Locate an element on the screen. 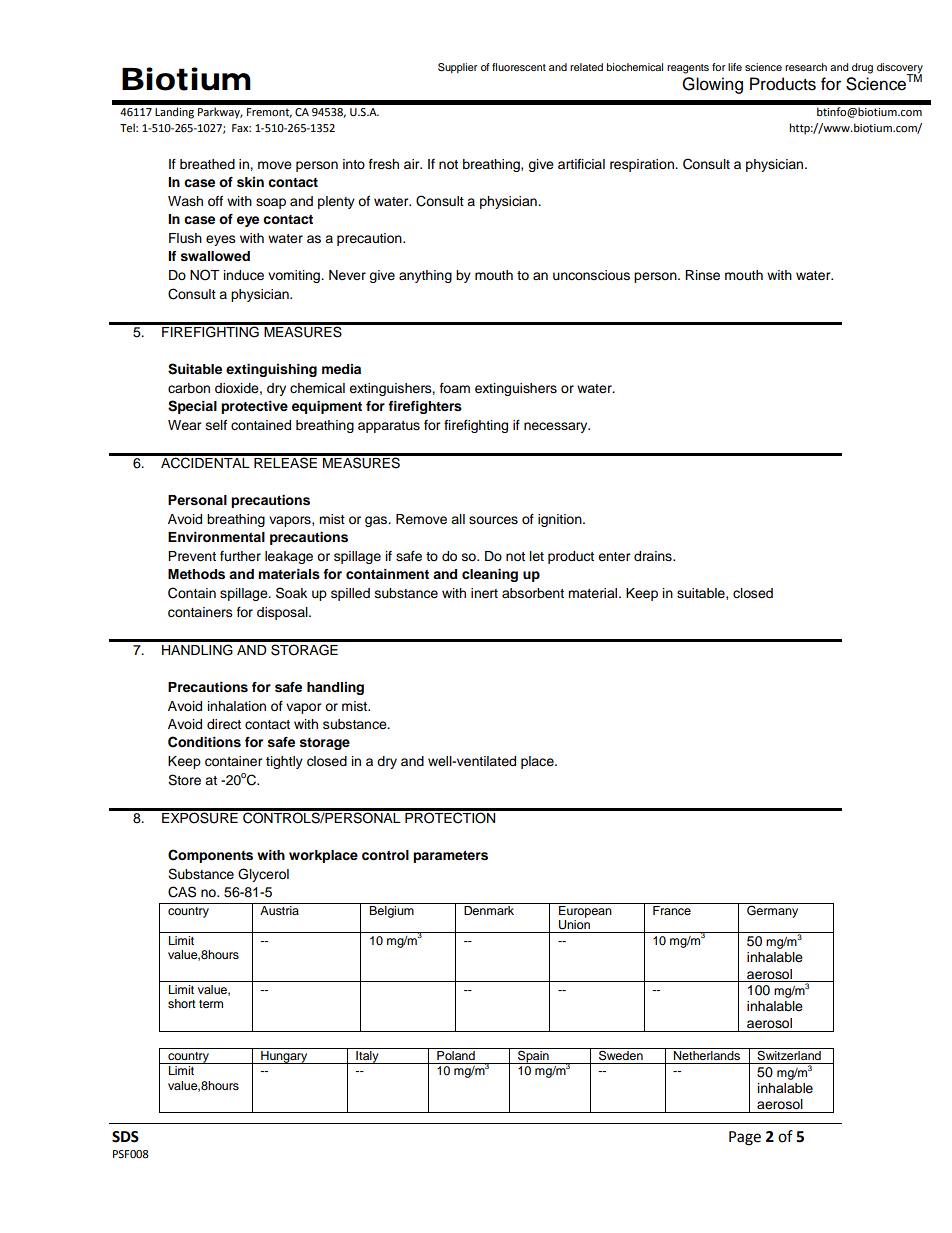 The height and width of the screenshot is (1233, 952). self is located at coordinates (216, 425).
